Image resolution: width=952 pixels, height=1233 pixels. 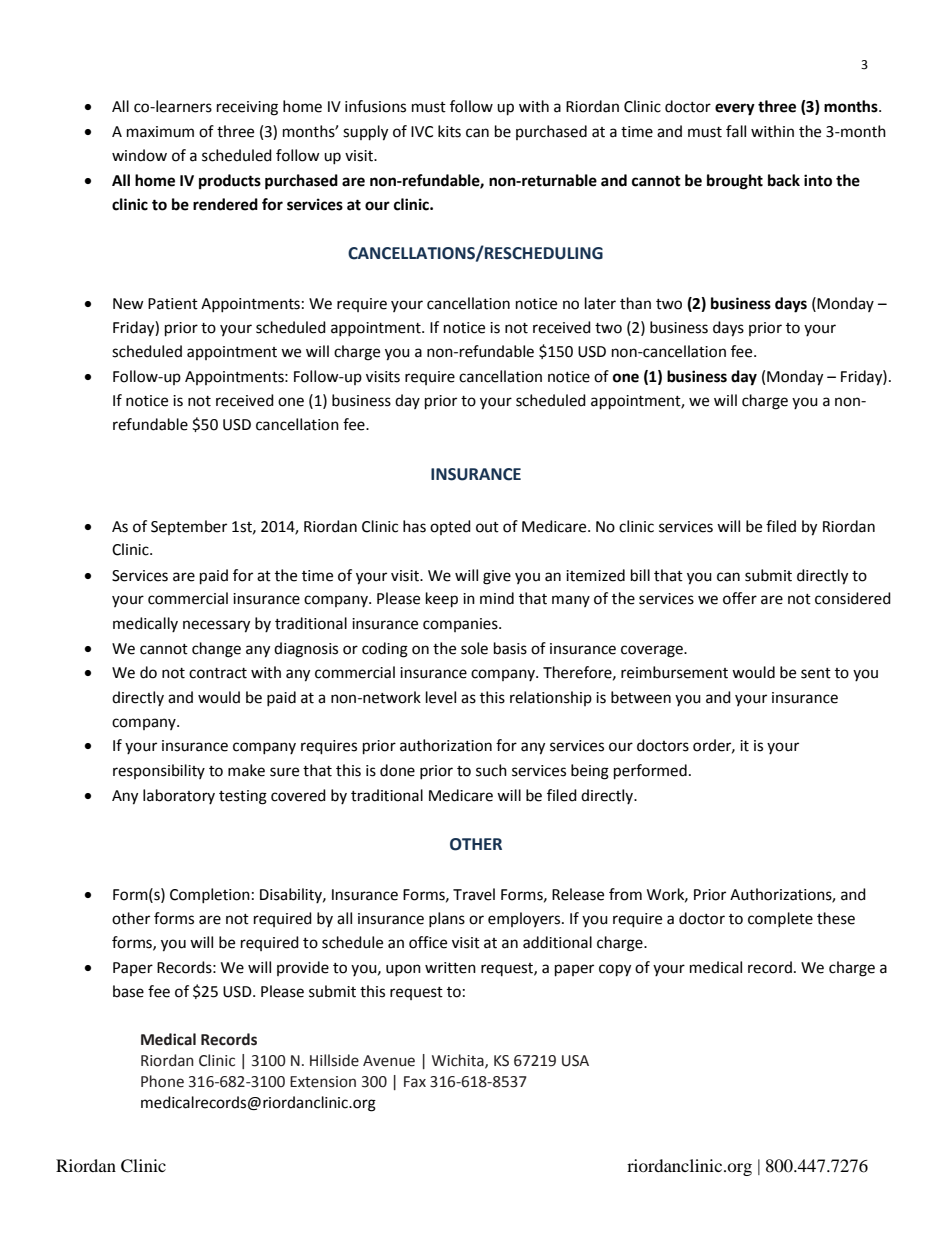 What do you see at coordinates (575, 1061) in the screenshot?
I see `USA` at bounding box center [575, 1061].
